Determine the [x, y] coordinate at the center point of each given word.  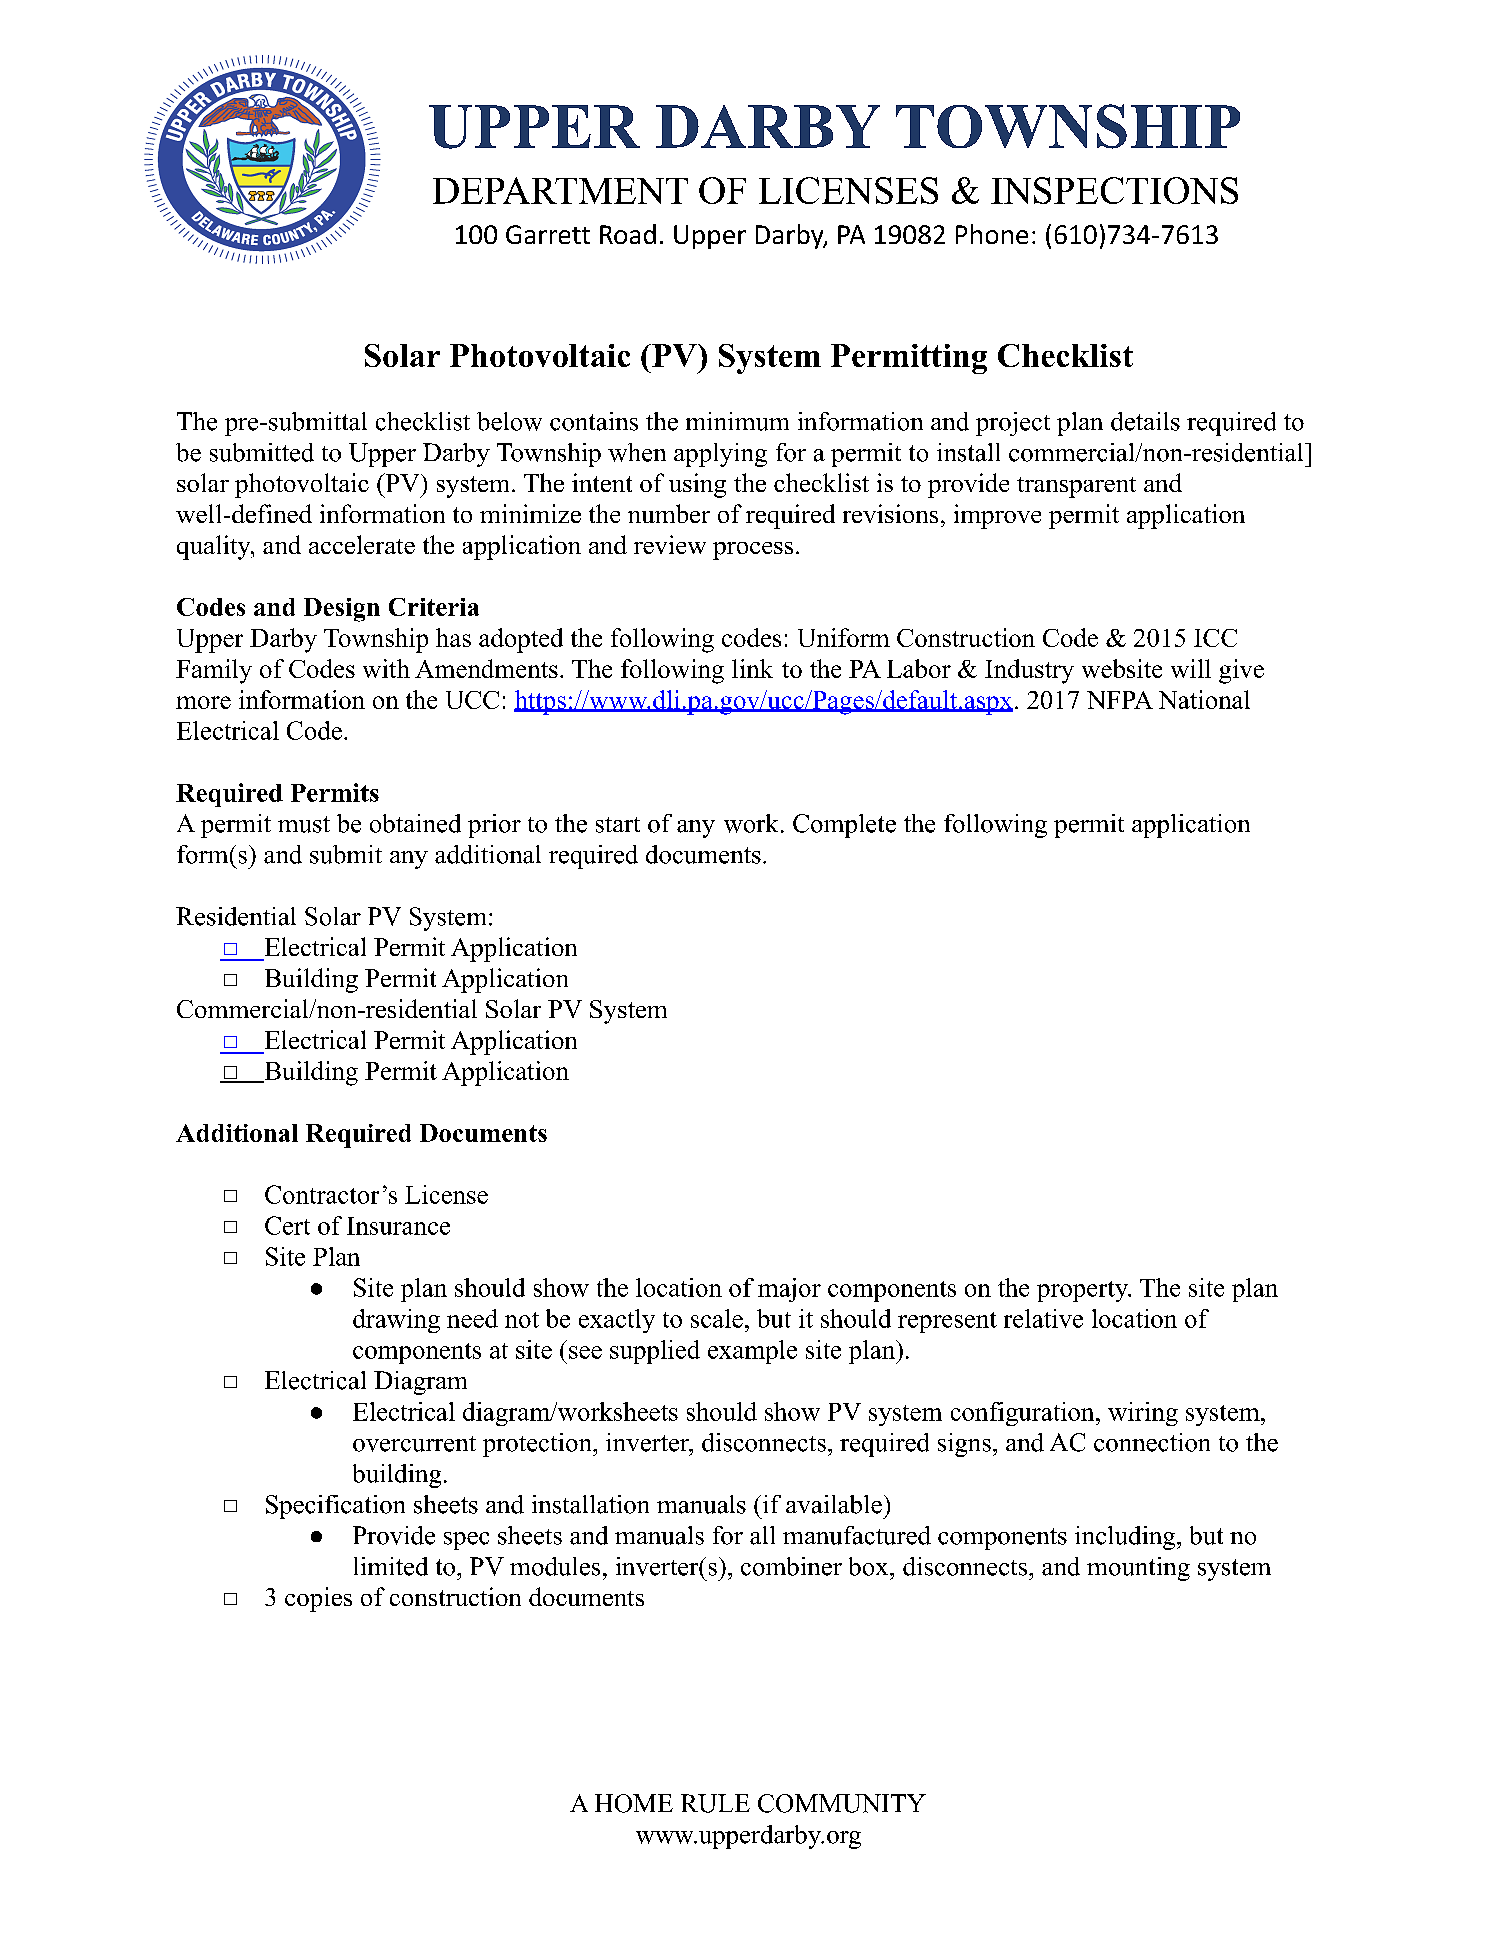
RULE [715, 1803]
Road [628, 234]
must [304, 824]
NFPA [1120, 700]
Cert [287, 1225]
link [752, 668]
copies [318, 1599]
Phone [992, 234]
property [1083, 1291]
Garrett [548, 234]
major [789, 1290]
